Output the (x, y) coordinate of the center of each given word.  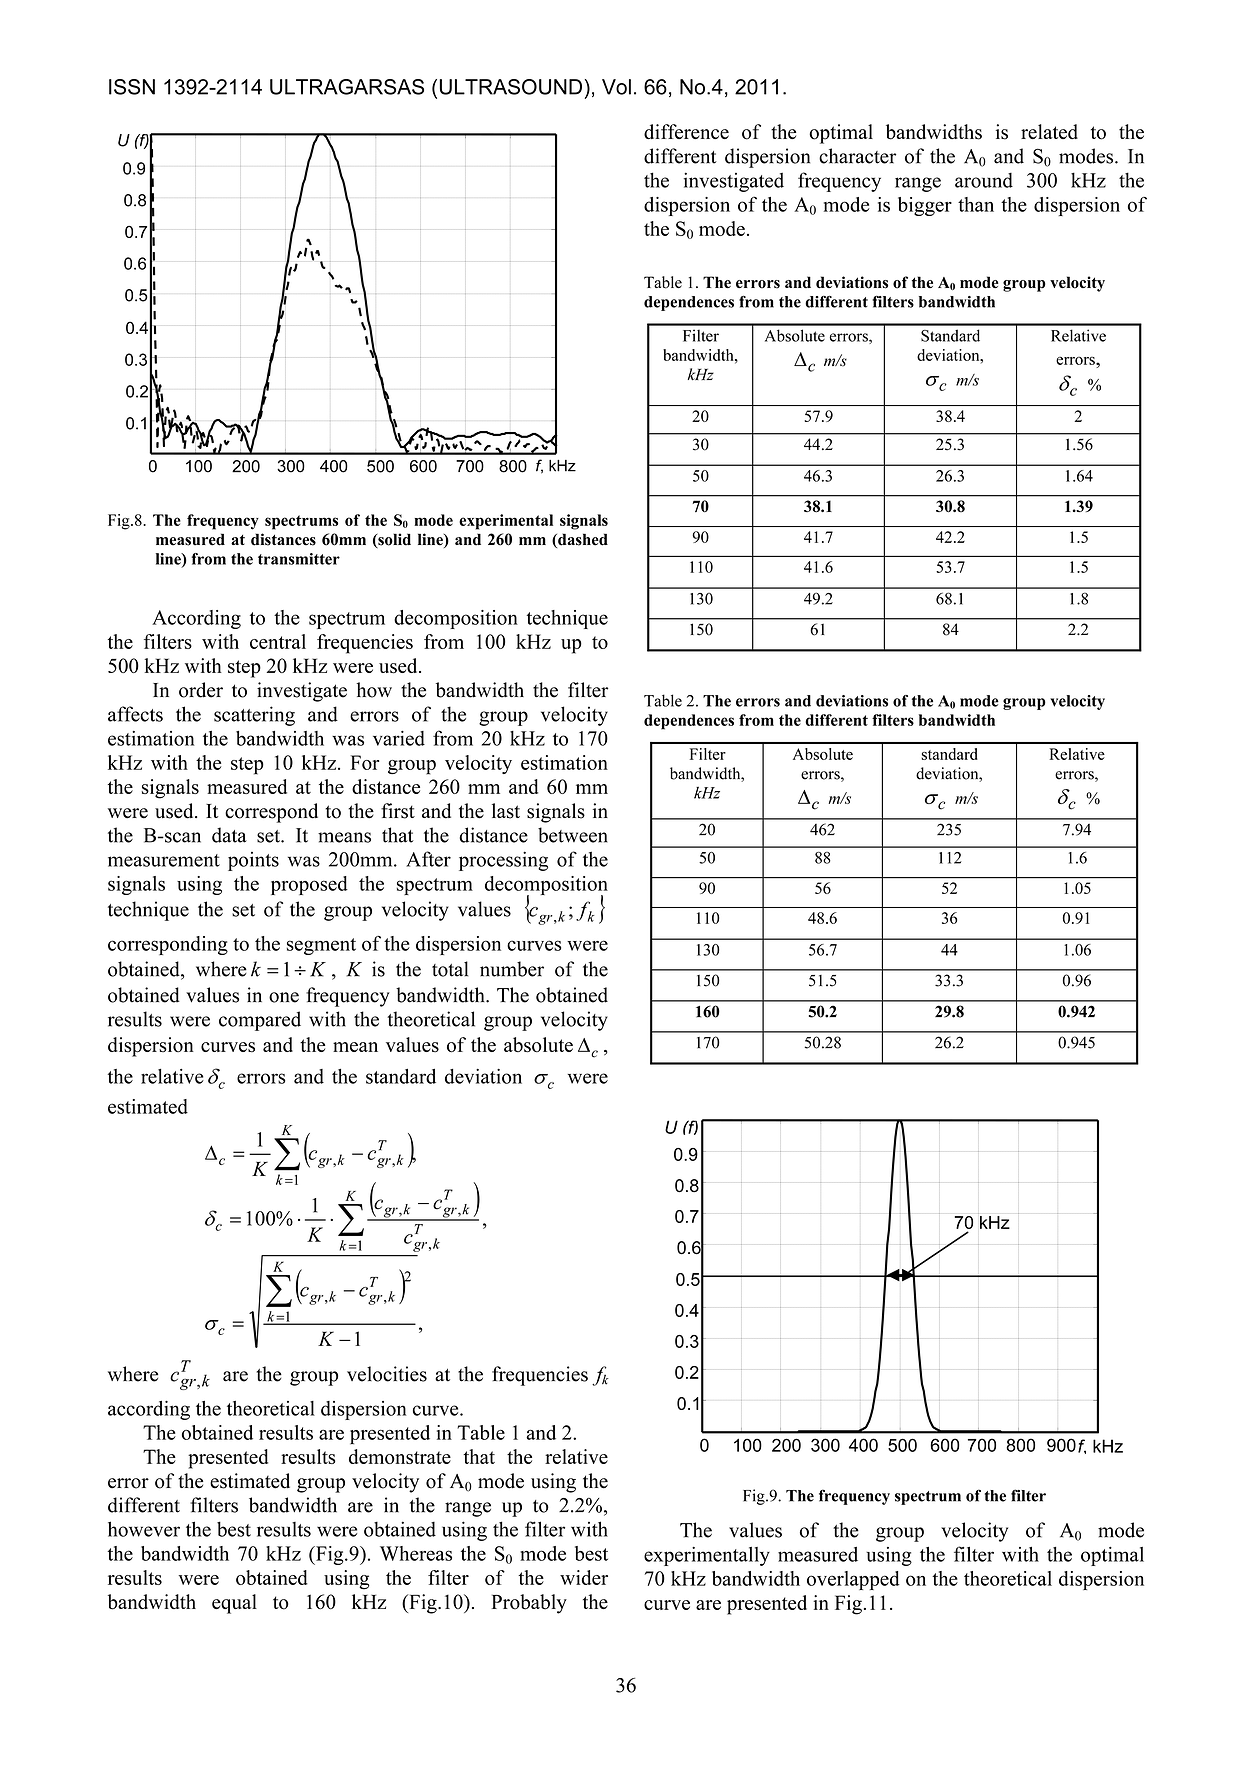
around (984, 180)
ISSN (132, 87)
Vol (616, 87)
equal (234, 1604)
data (229, 835)
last (506, 811)
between (573, 835)
